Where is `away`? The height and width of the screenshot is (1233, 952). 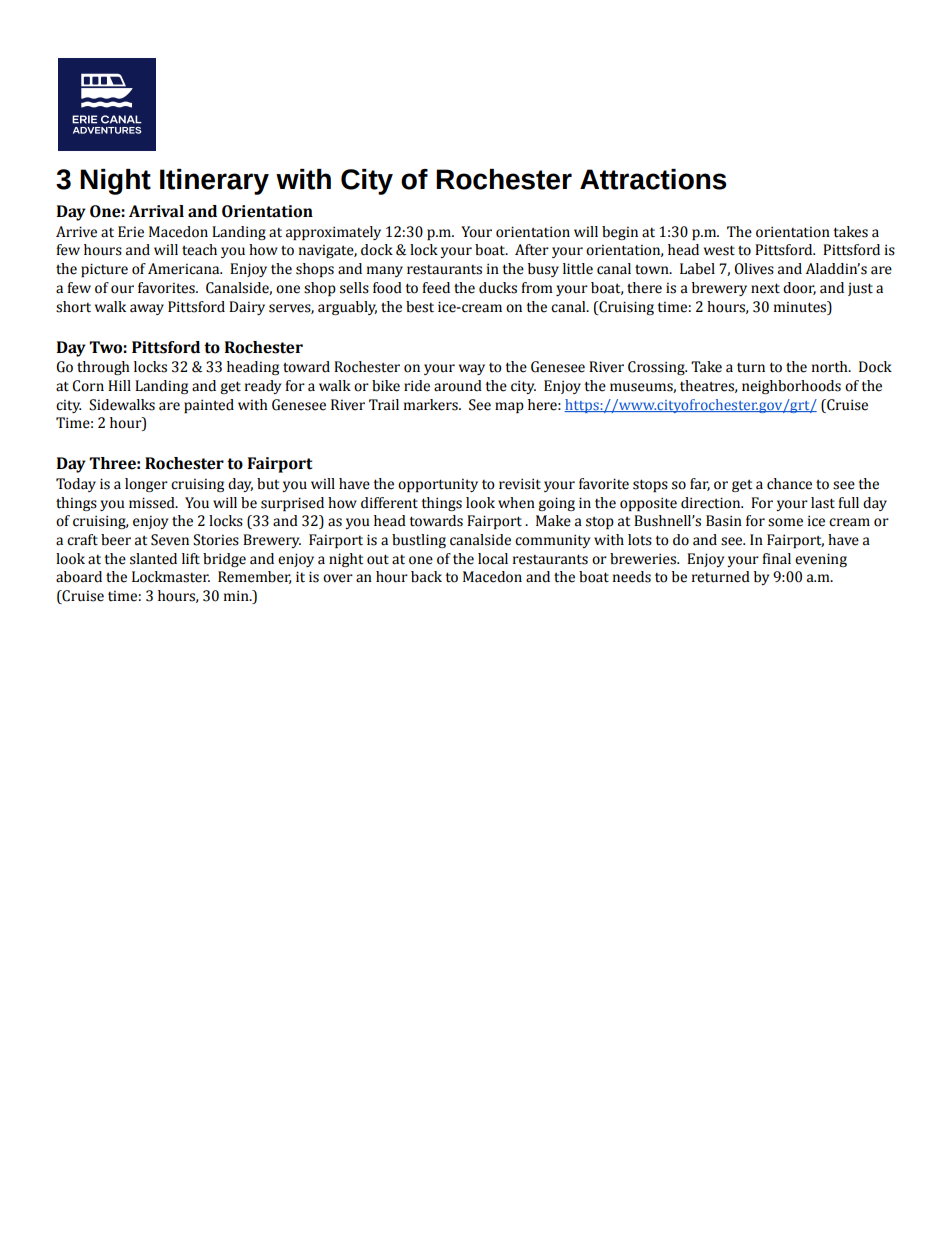 away is located at coordinates (147, 309).
